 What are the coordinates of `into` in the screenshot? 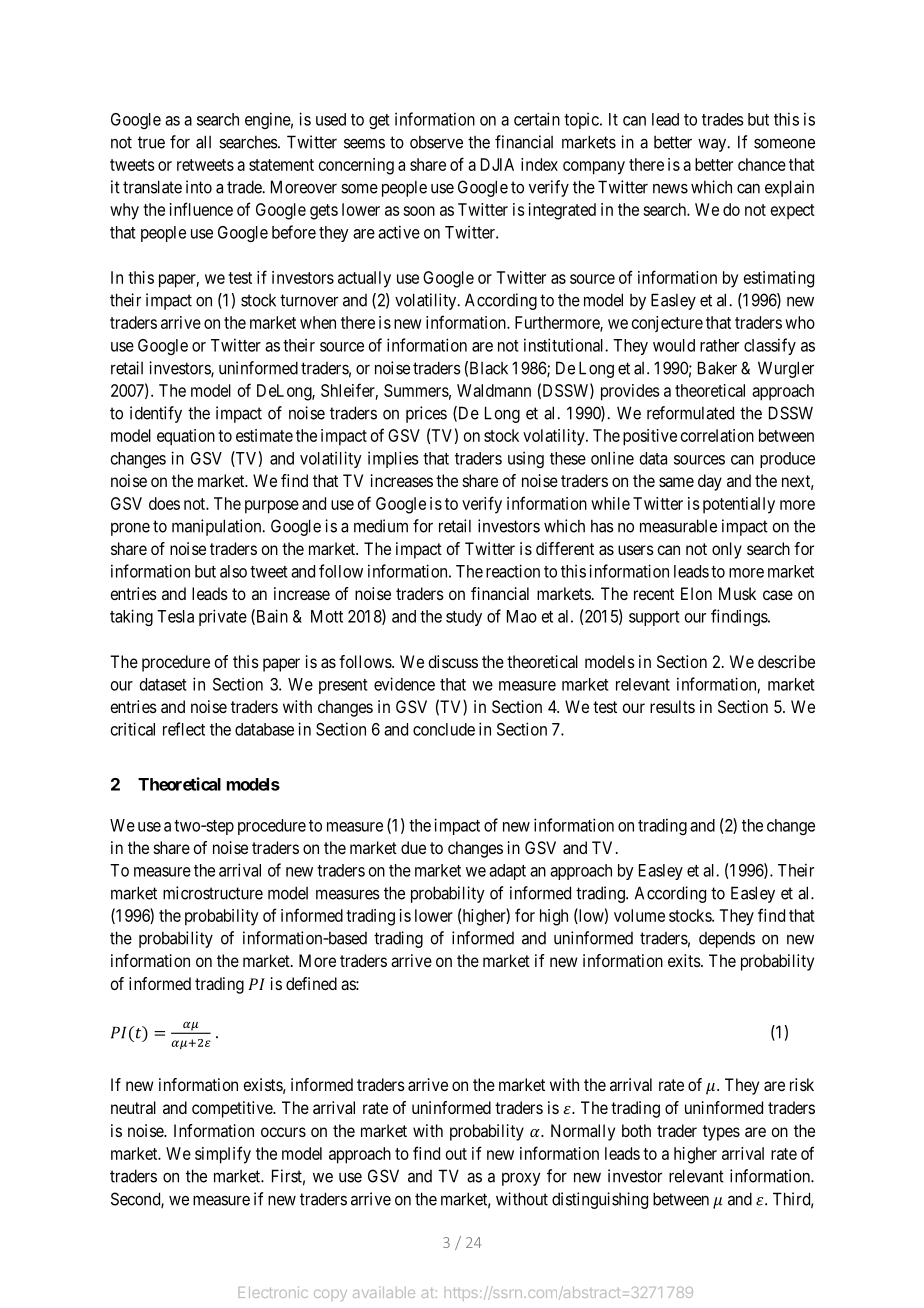 It's located at (199, 187).
